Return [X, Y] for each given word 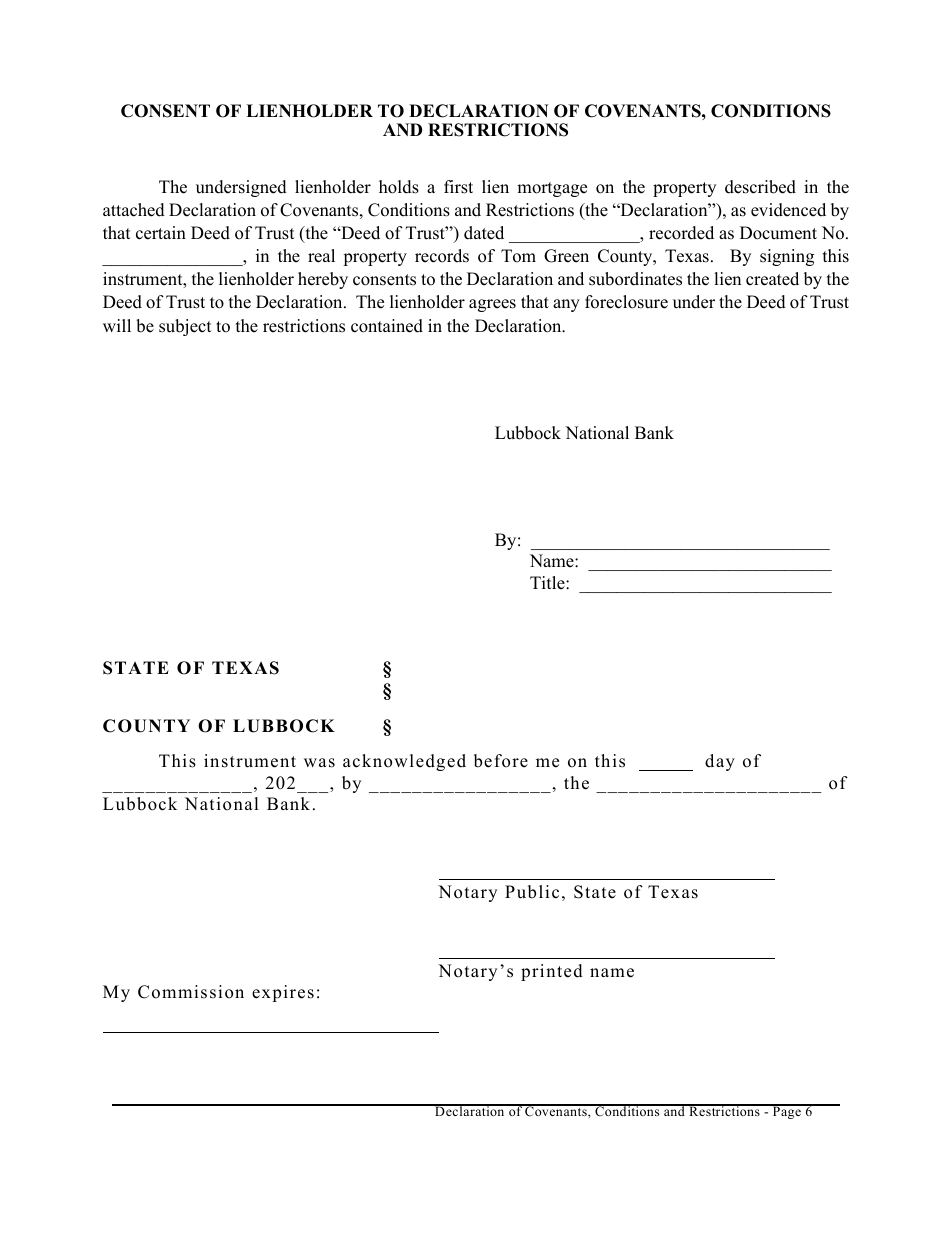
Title [548, 583]
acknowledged [404, 762]
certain [161, 233]
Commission [191, 992]
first [458, 187]
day [720, 762]
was [319, 763]
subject [185, 327]
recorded [681, 233]
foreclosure [626, 302]
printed [552, 972]
